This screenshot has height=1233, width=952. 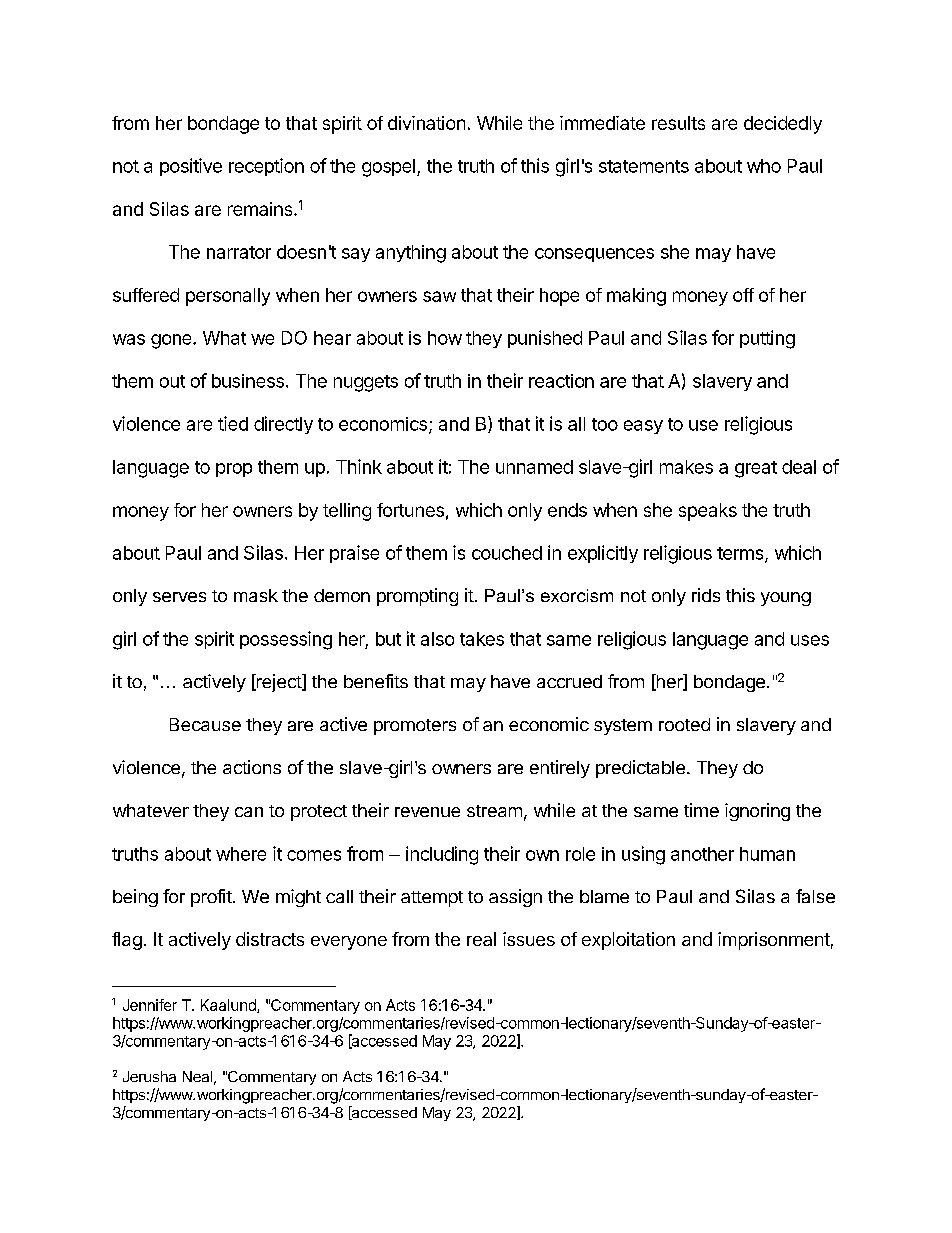 What do you see at coordinates (426, 123) in the screenshot?
I see `divination` at bounding box center [426, 123].
